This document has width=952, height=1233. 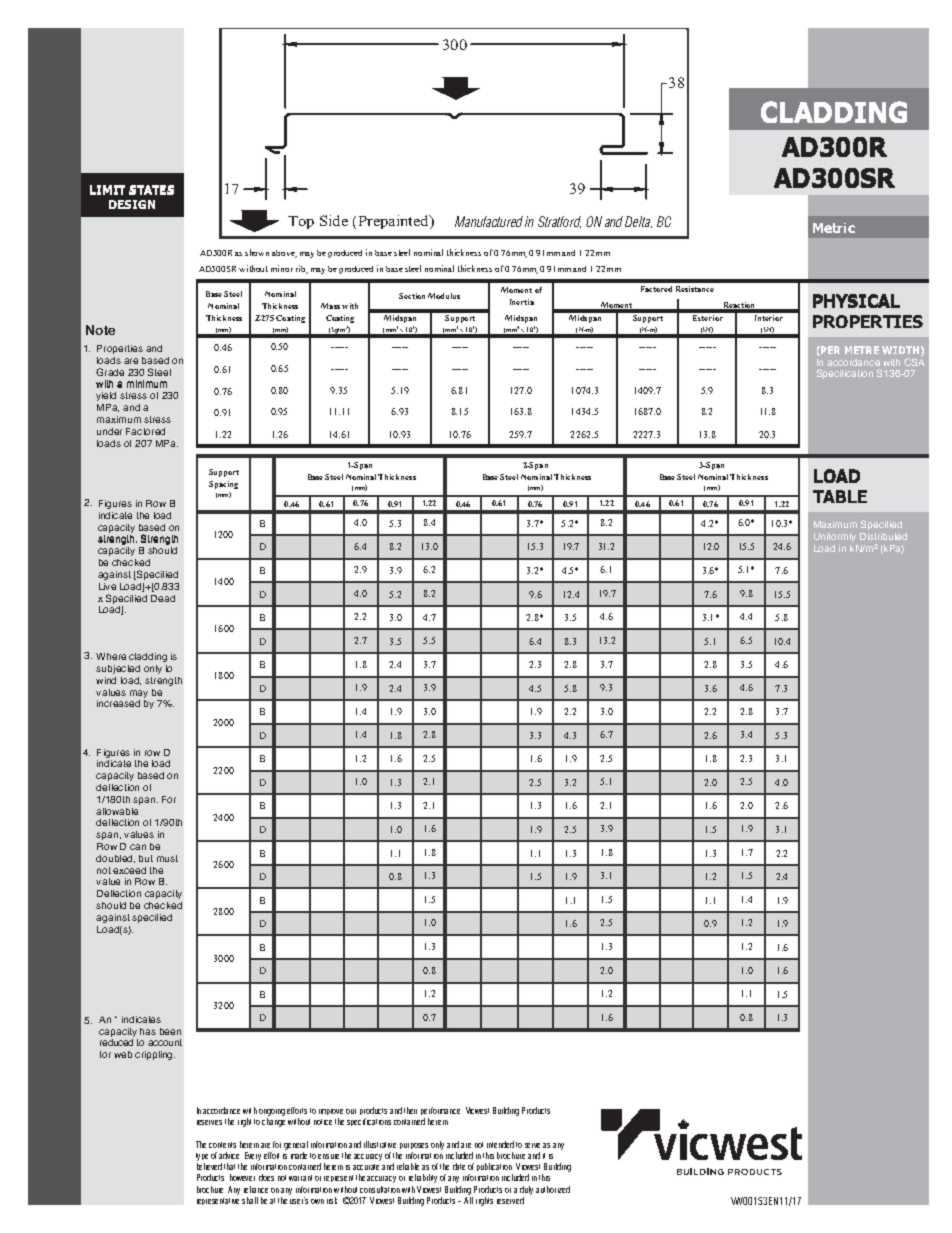 What do you see at coordinates (138, 847) in the document?
I see `can` at bounding box center [138, 847].
